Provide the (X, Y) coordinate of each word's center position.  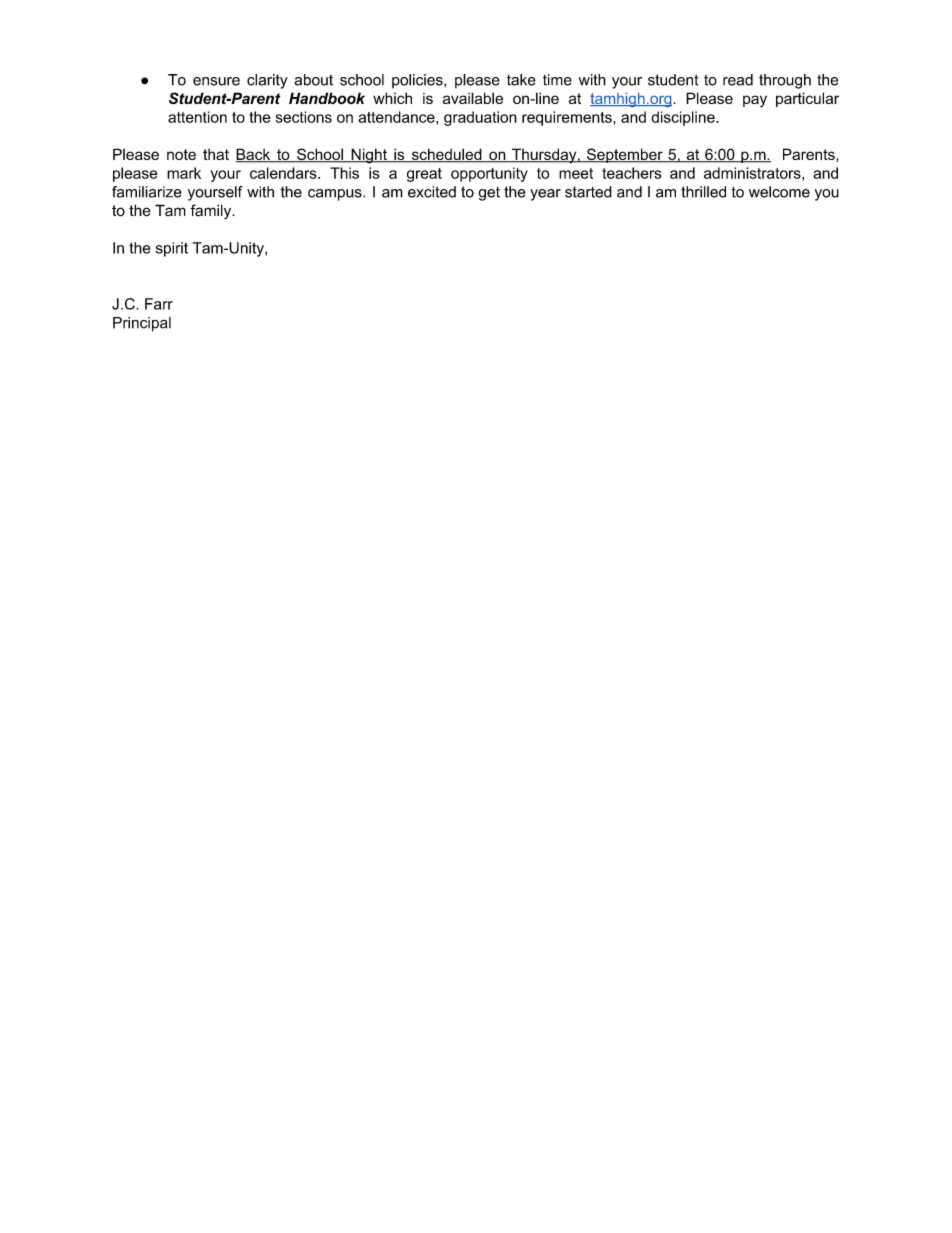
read (738, 80)
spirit (172, 249)
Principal (142, 324)
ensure (216, 81)
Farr (159, 304)
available (473, 98)
